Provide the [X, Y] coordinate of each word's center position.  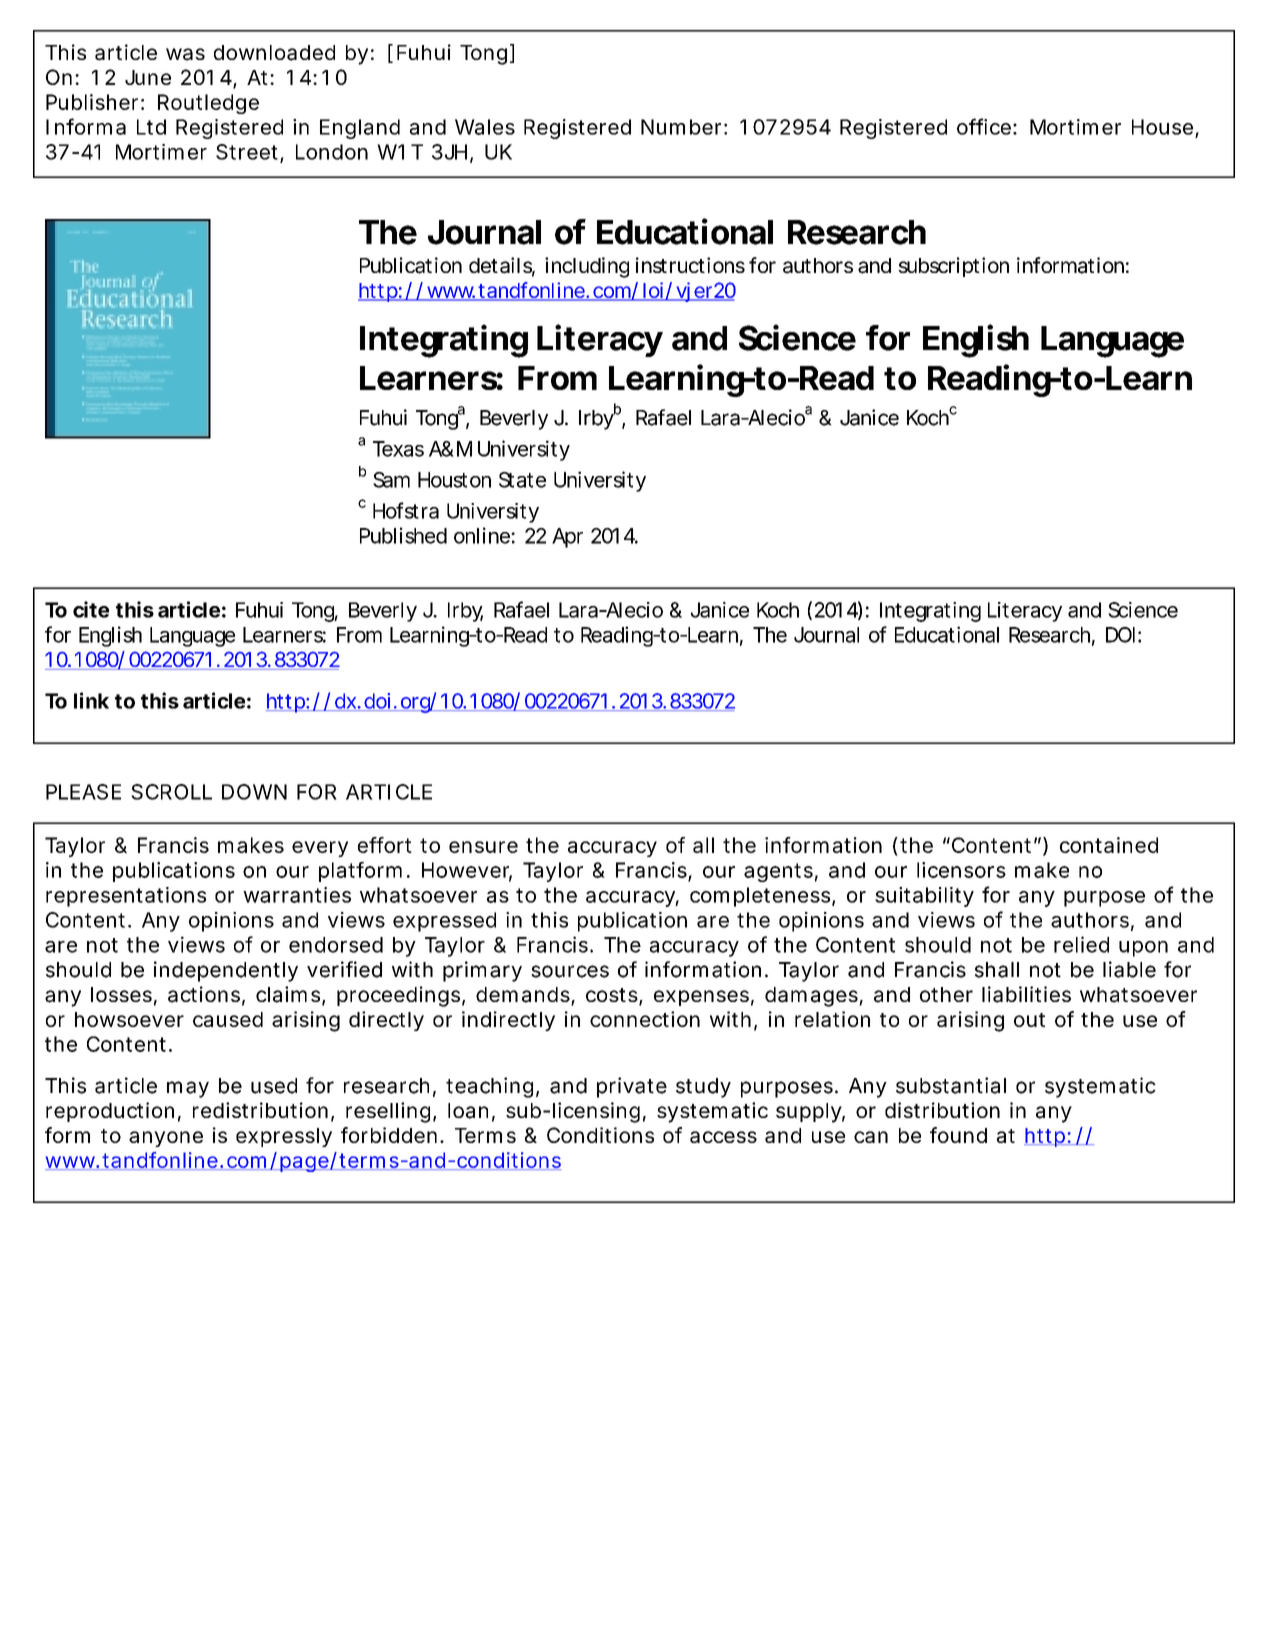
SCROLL [171, 792]
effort [385, 845]
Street [247, 152]
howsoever [129, 1019]
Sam [390, 480]
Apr [567, 538]
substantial [951, 1085]
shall [997, 970]
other [946, 994]
